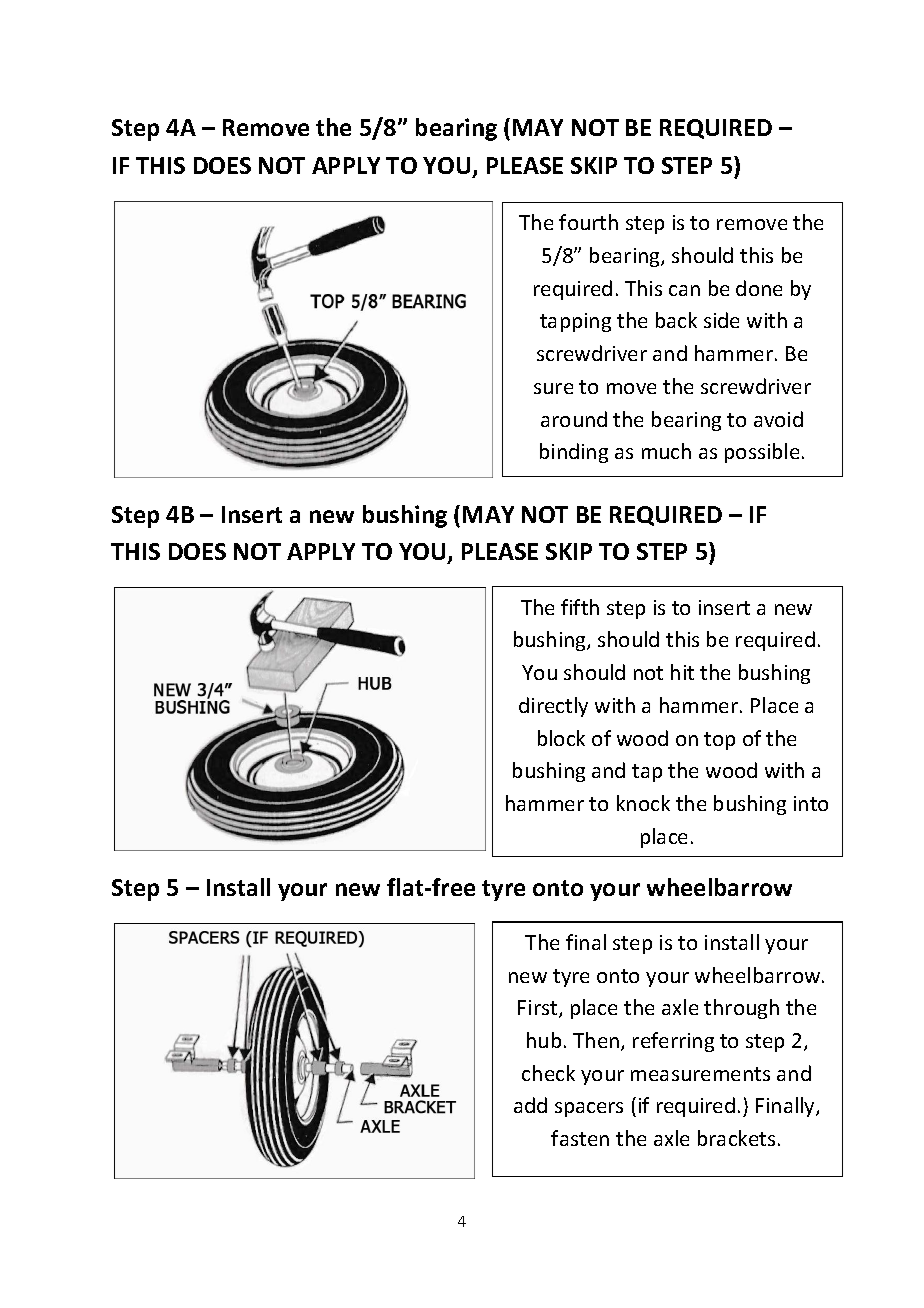 The width and height of the image is (924, 1308). What do you see at coordinates (580, 607) in the image?
I see `fifth` at bounding box center [580, 607].
